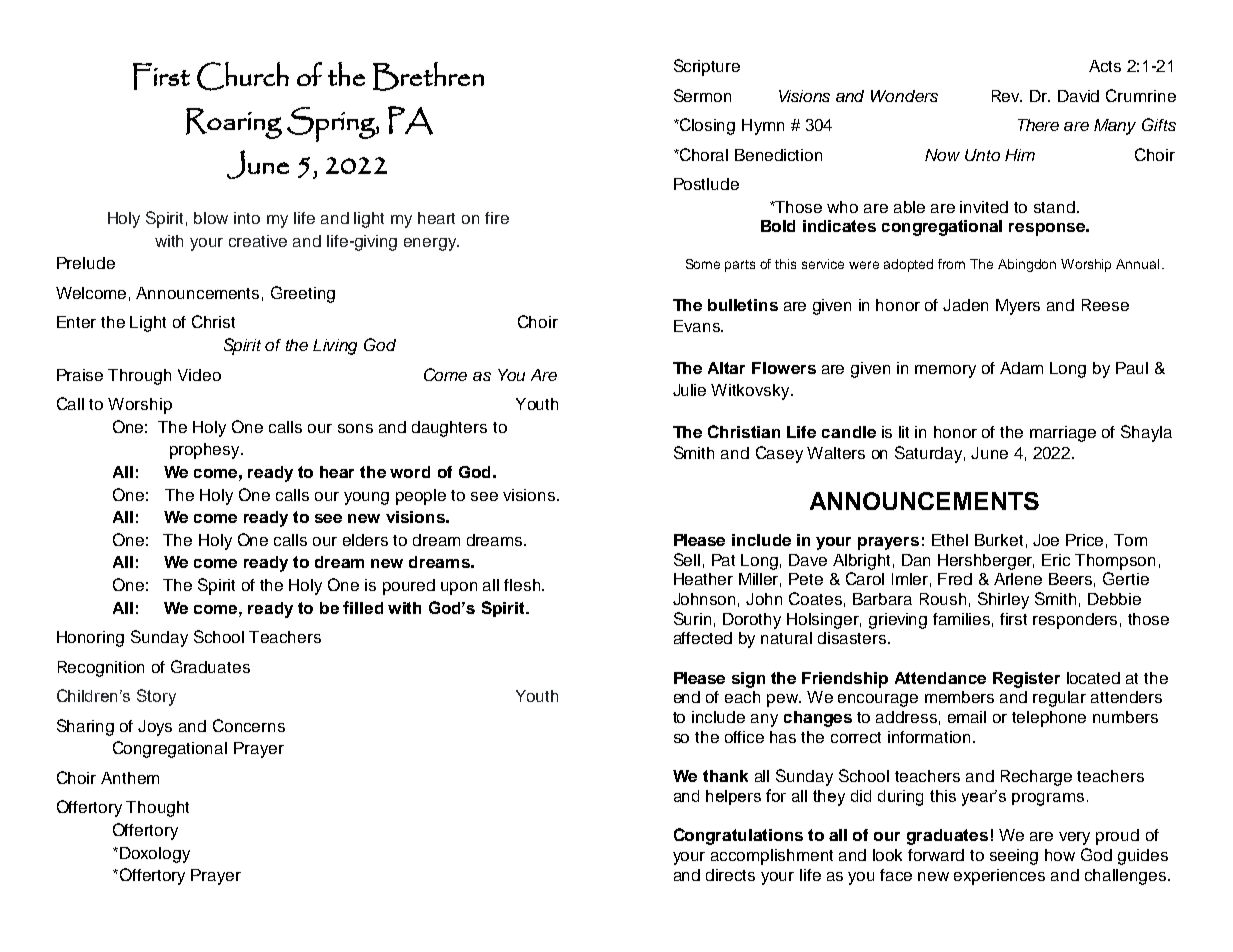 The height and width of the screenshot is (952, 1233). What do you see at coordinates (363, 607) in the screenshot?
I see `filled` at bounding box center [363, 607].
